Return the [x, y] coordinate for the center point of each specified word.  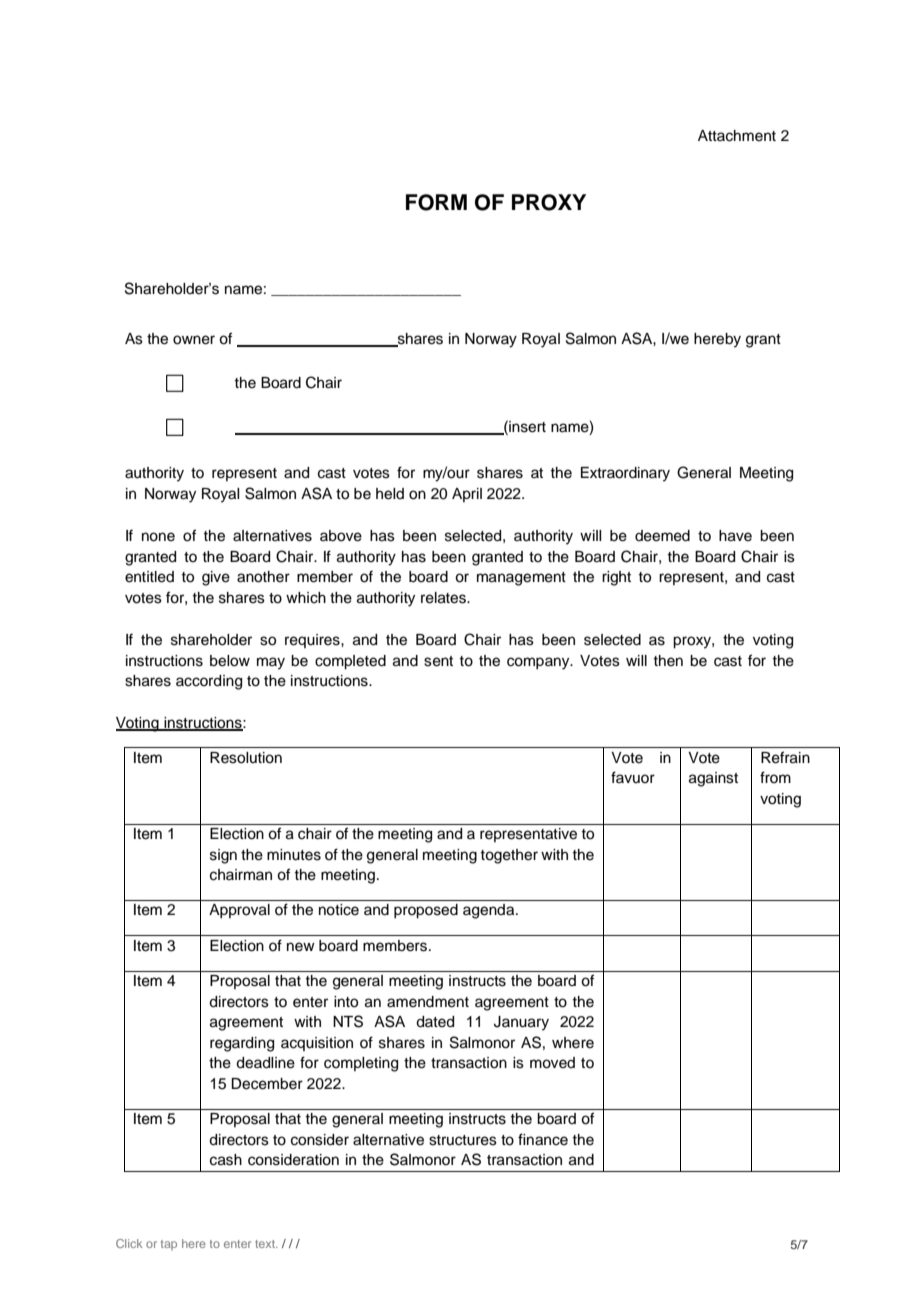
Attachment [737, 136]
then [668, 661]
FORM [436, 202]
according [209, 682]
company [539, 663]
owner [194, 340]
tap [169, 1245]
